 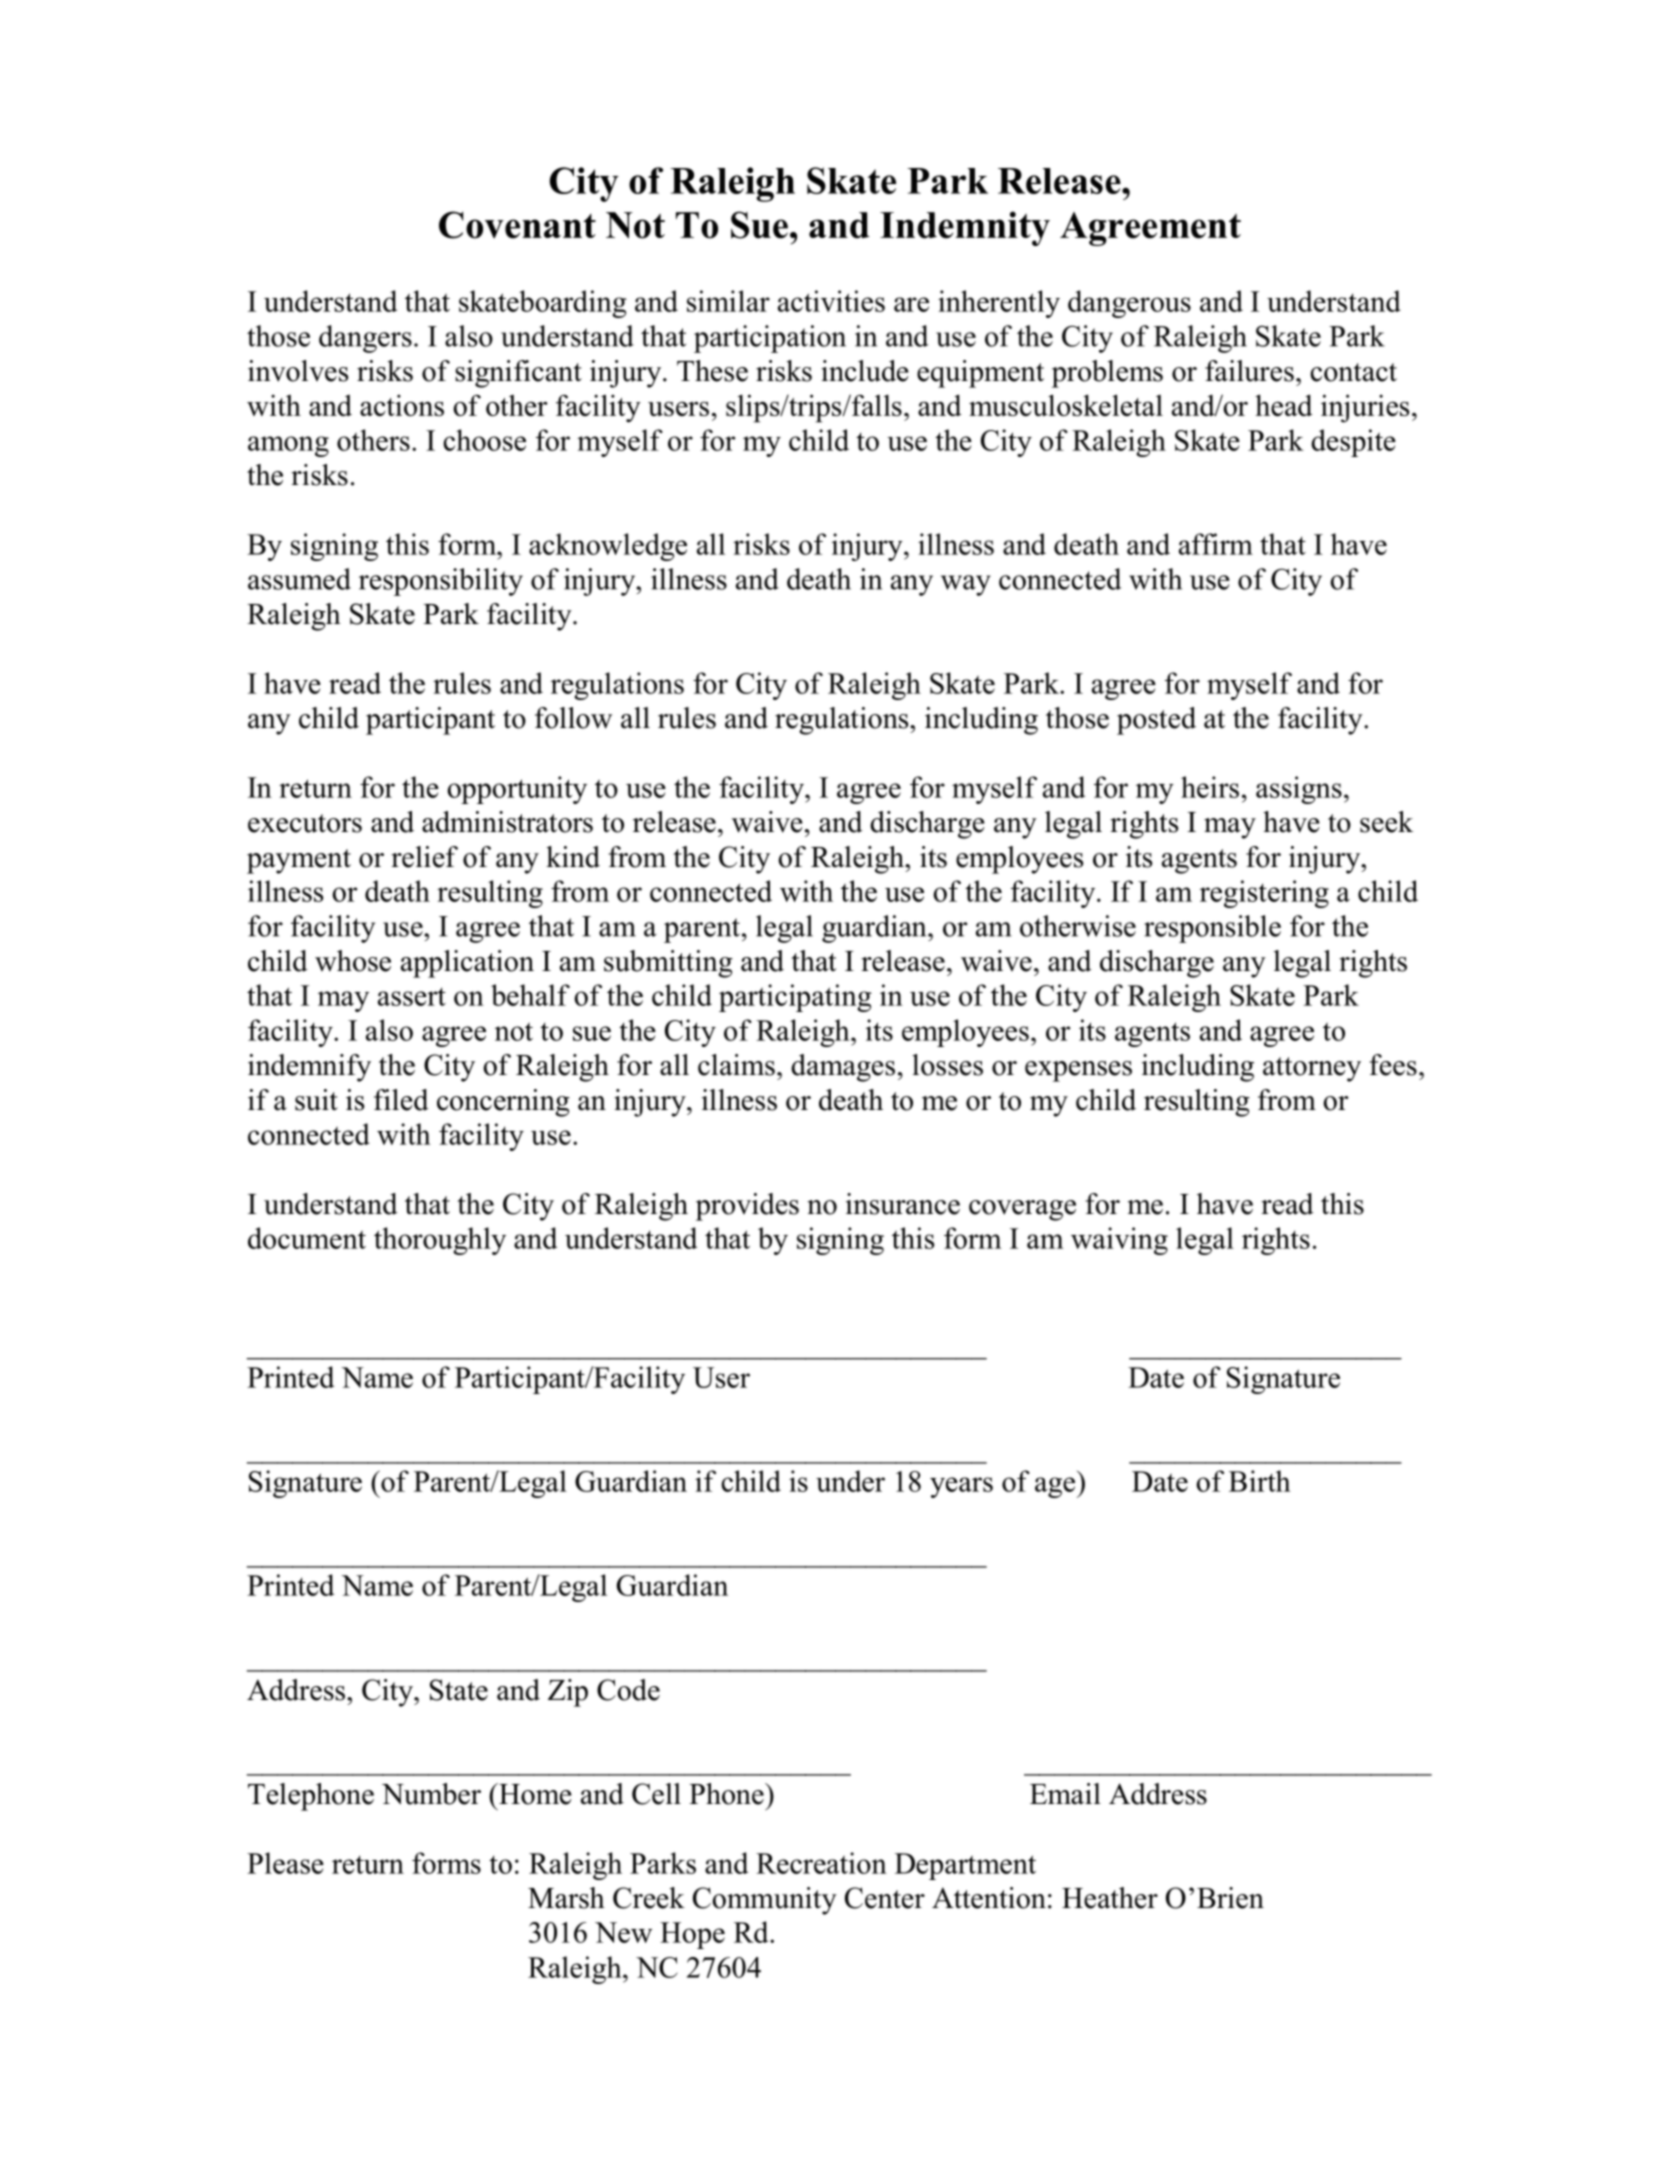 I want to click on years, so click(x=961, y=1487).
